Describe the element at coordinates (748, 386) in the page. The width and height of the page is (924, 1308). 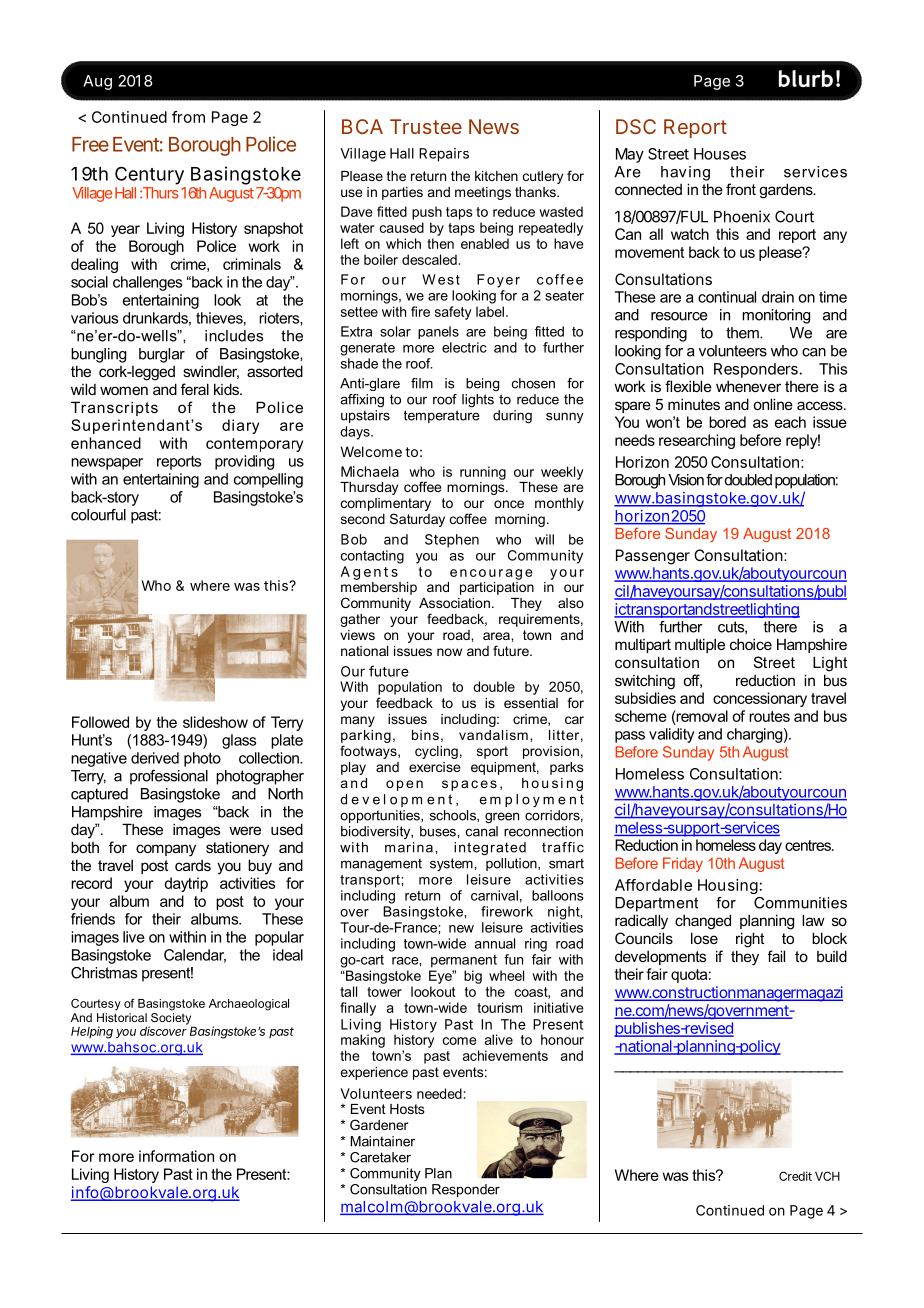
I see `whenever` at that location.
